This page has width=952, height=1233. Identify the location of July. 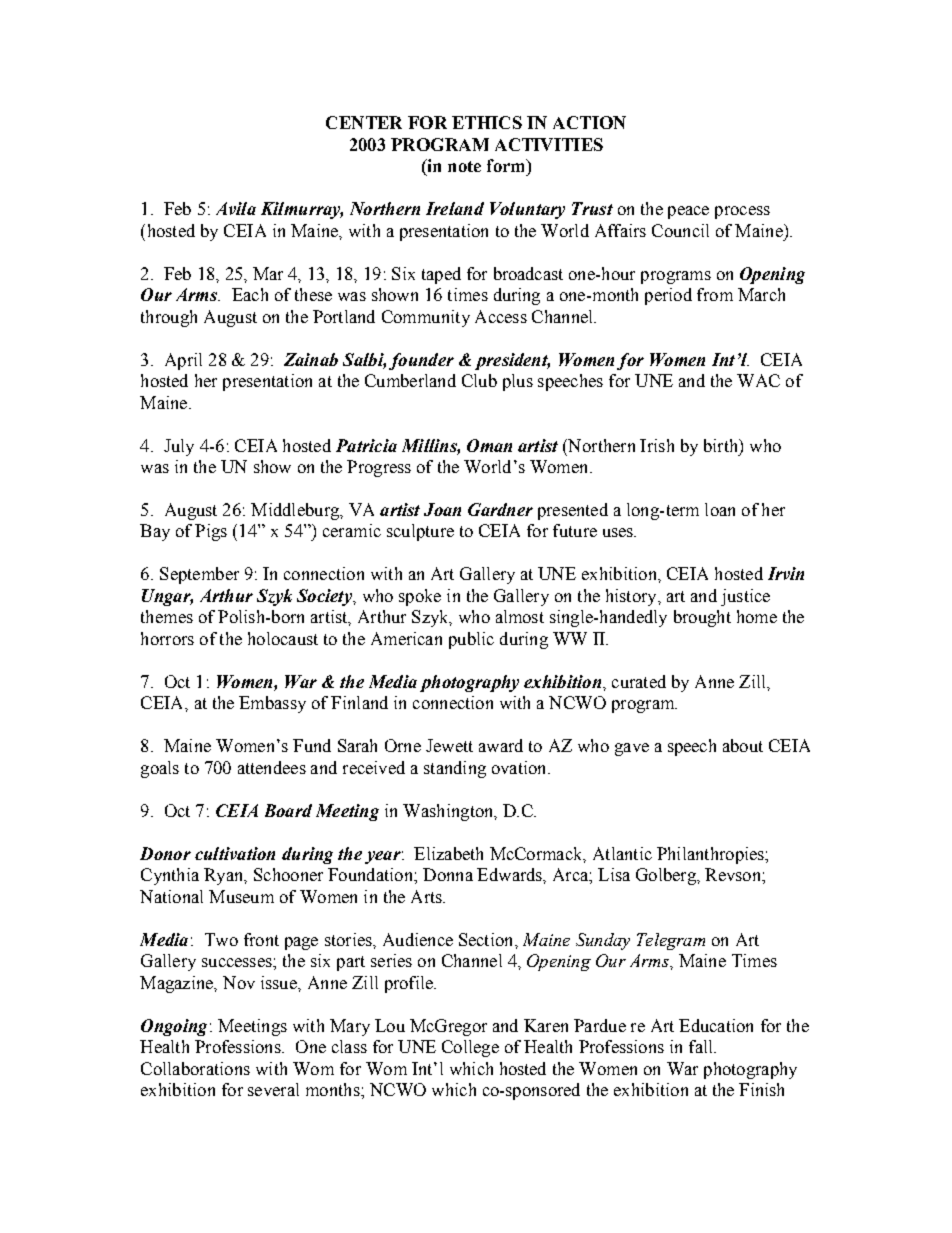
(179, 447).
